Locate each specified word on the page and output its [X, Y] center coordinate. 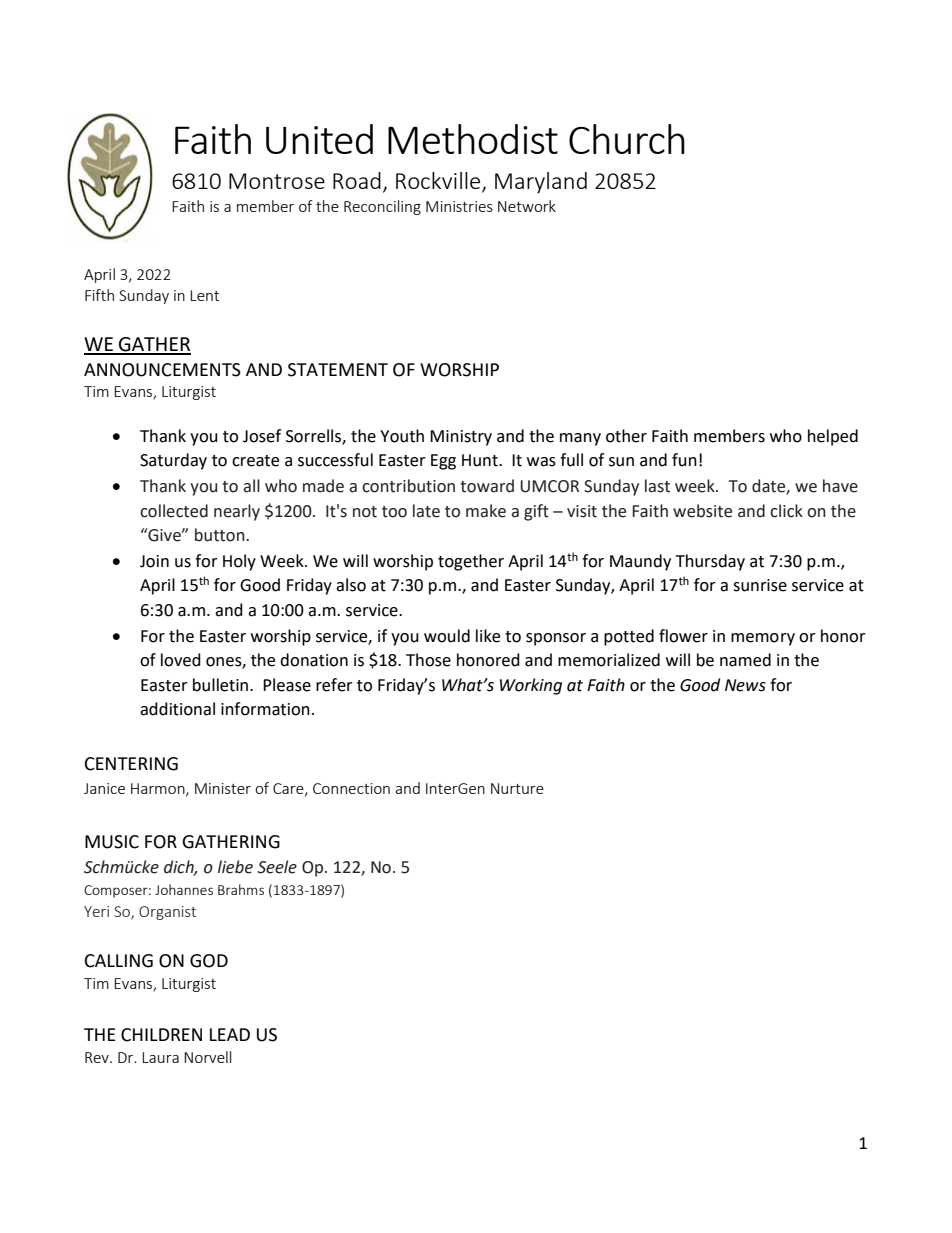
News [745, 685]
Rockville [439, 182]
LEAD [230, 1034]
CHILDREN [161, 1035]
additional [177, 709]
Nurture [517, 788]
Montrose [277, 181]
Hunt [481, 460]
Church [627, 139]
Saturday [173, 461]
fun [684, 460]
